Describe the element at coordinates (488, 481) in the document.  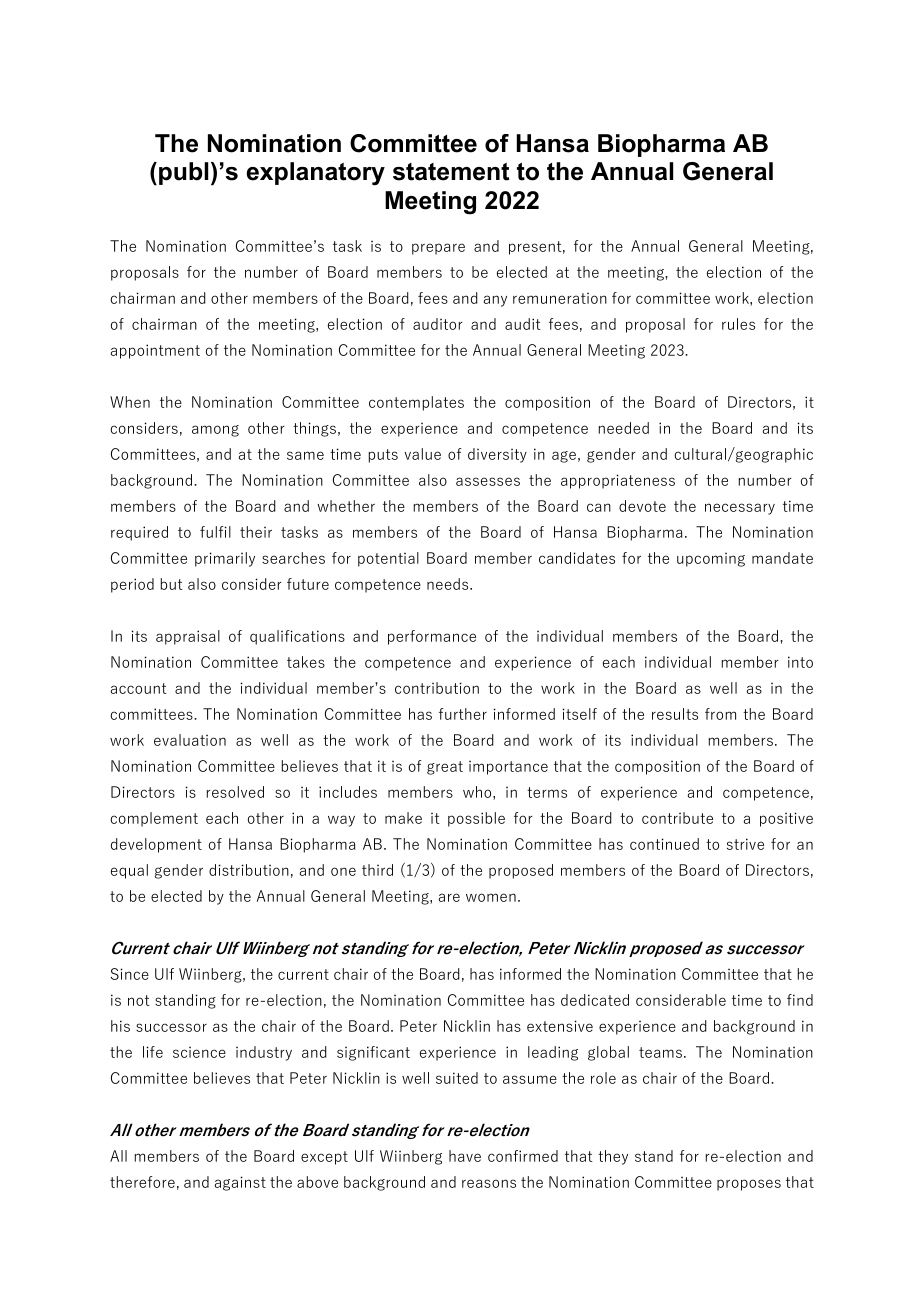
I see `assesses` at that location.
